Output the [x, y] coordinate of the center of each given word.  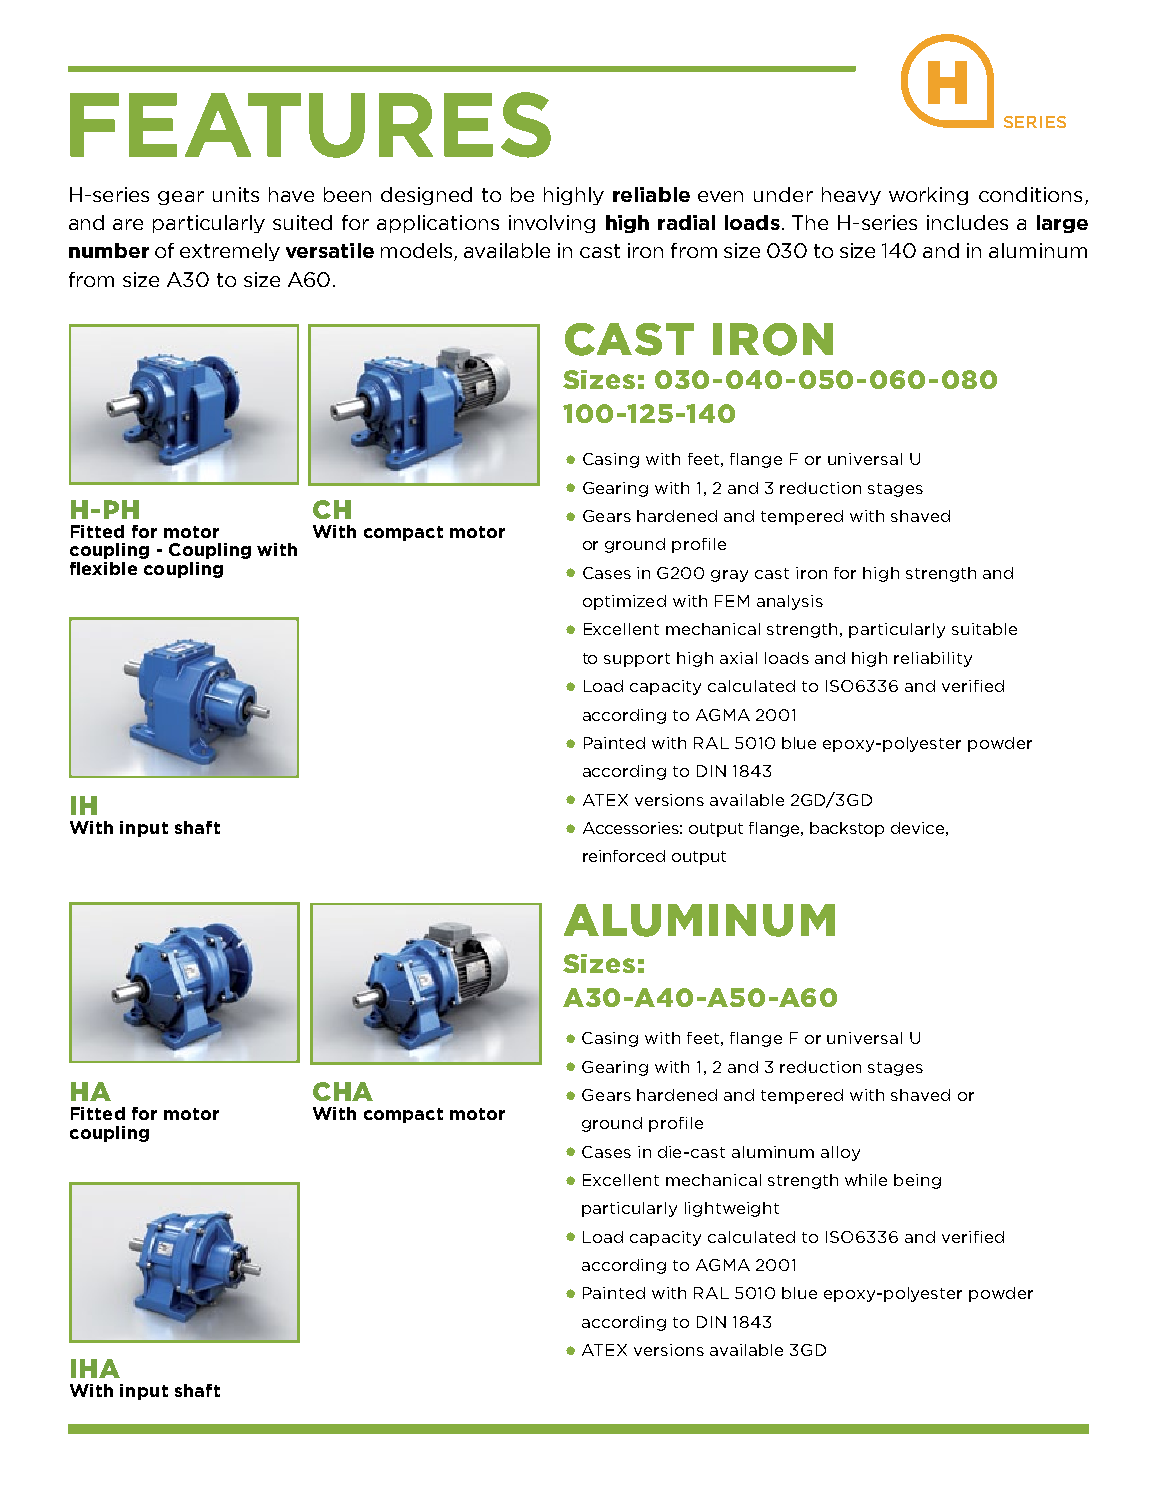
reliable [651, 194]
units [236, 194]
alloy [840, 1153]
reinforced [624, 856]
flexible [103, 568]
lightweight [732, 1209]
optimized [624, 602]
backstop [847, 829]
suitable [984, 629]
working [928, 196]
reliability [933, 659]
